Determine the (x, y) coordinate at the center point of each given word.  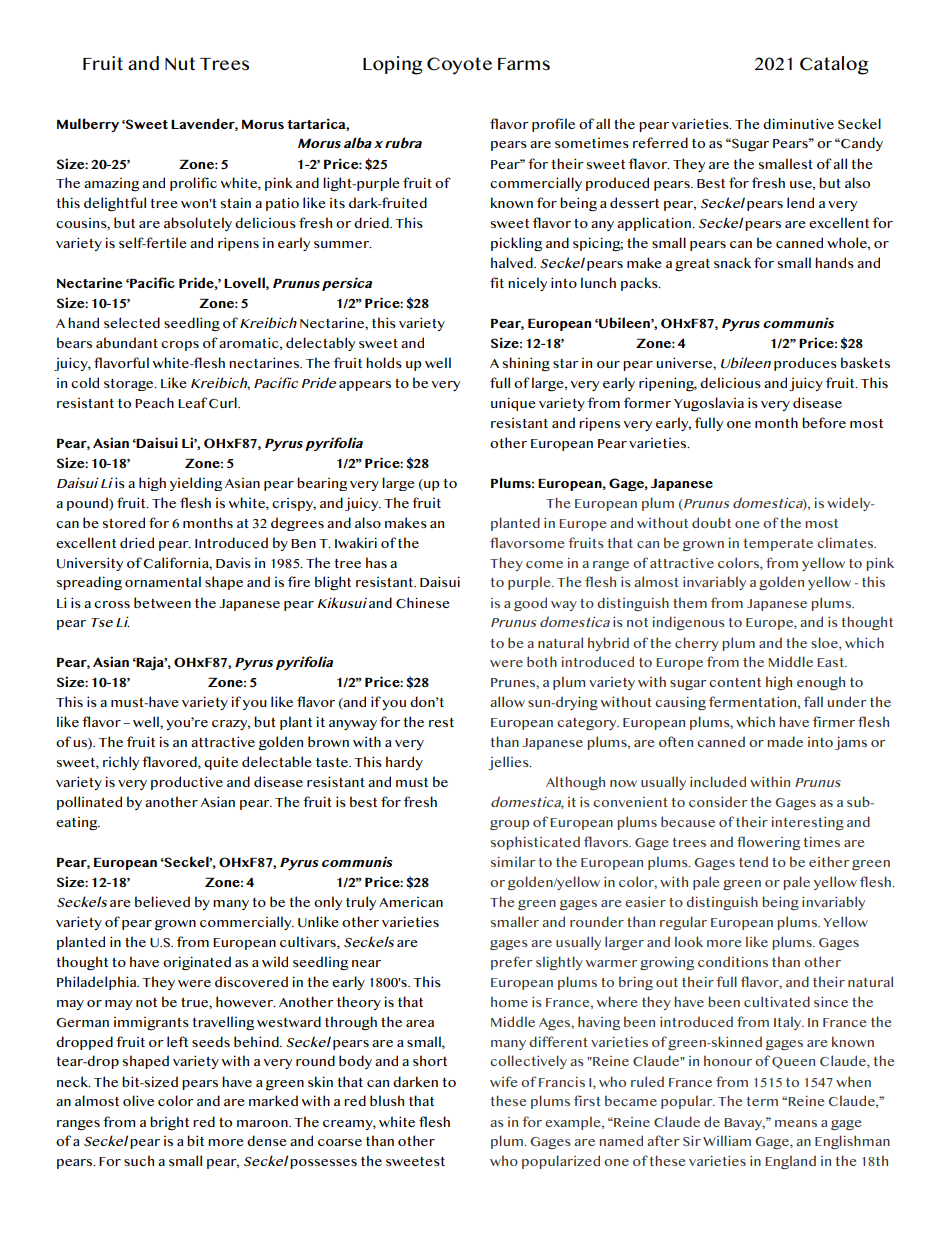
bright (169, 1123)
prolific (193, 184)
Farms (524, 64)
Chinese (423, 603)
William (727, 1140)
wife (503, 1081)
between (162, 602)
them (690, 602)
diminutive (798, 123)
